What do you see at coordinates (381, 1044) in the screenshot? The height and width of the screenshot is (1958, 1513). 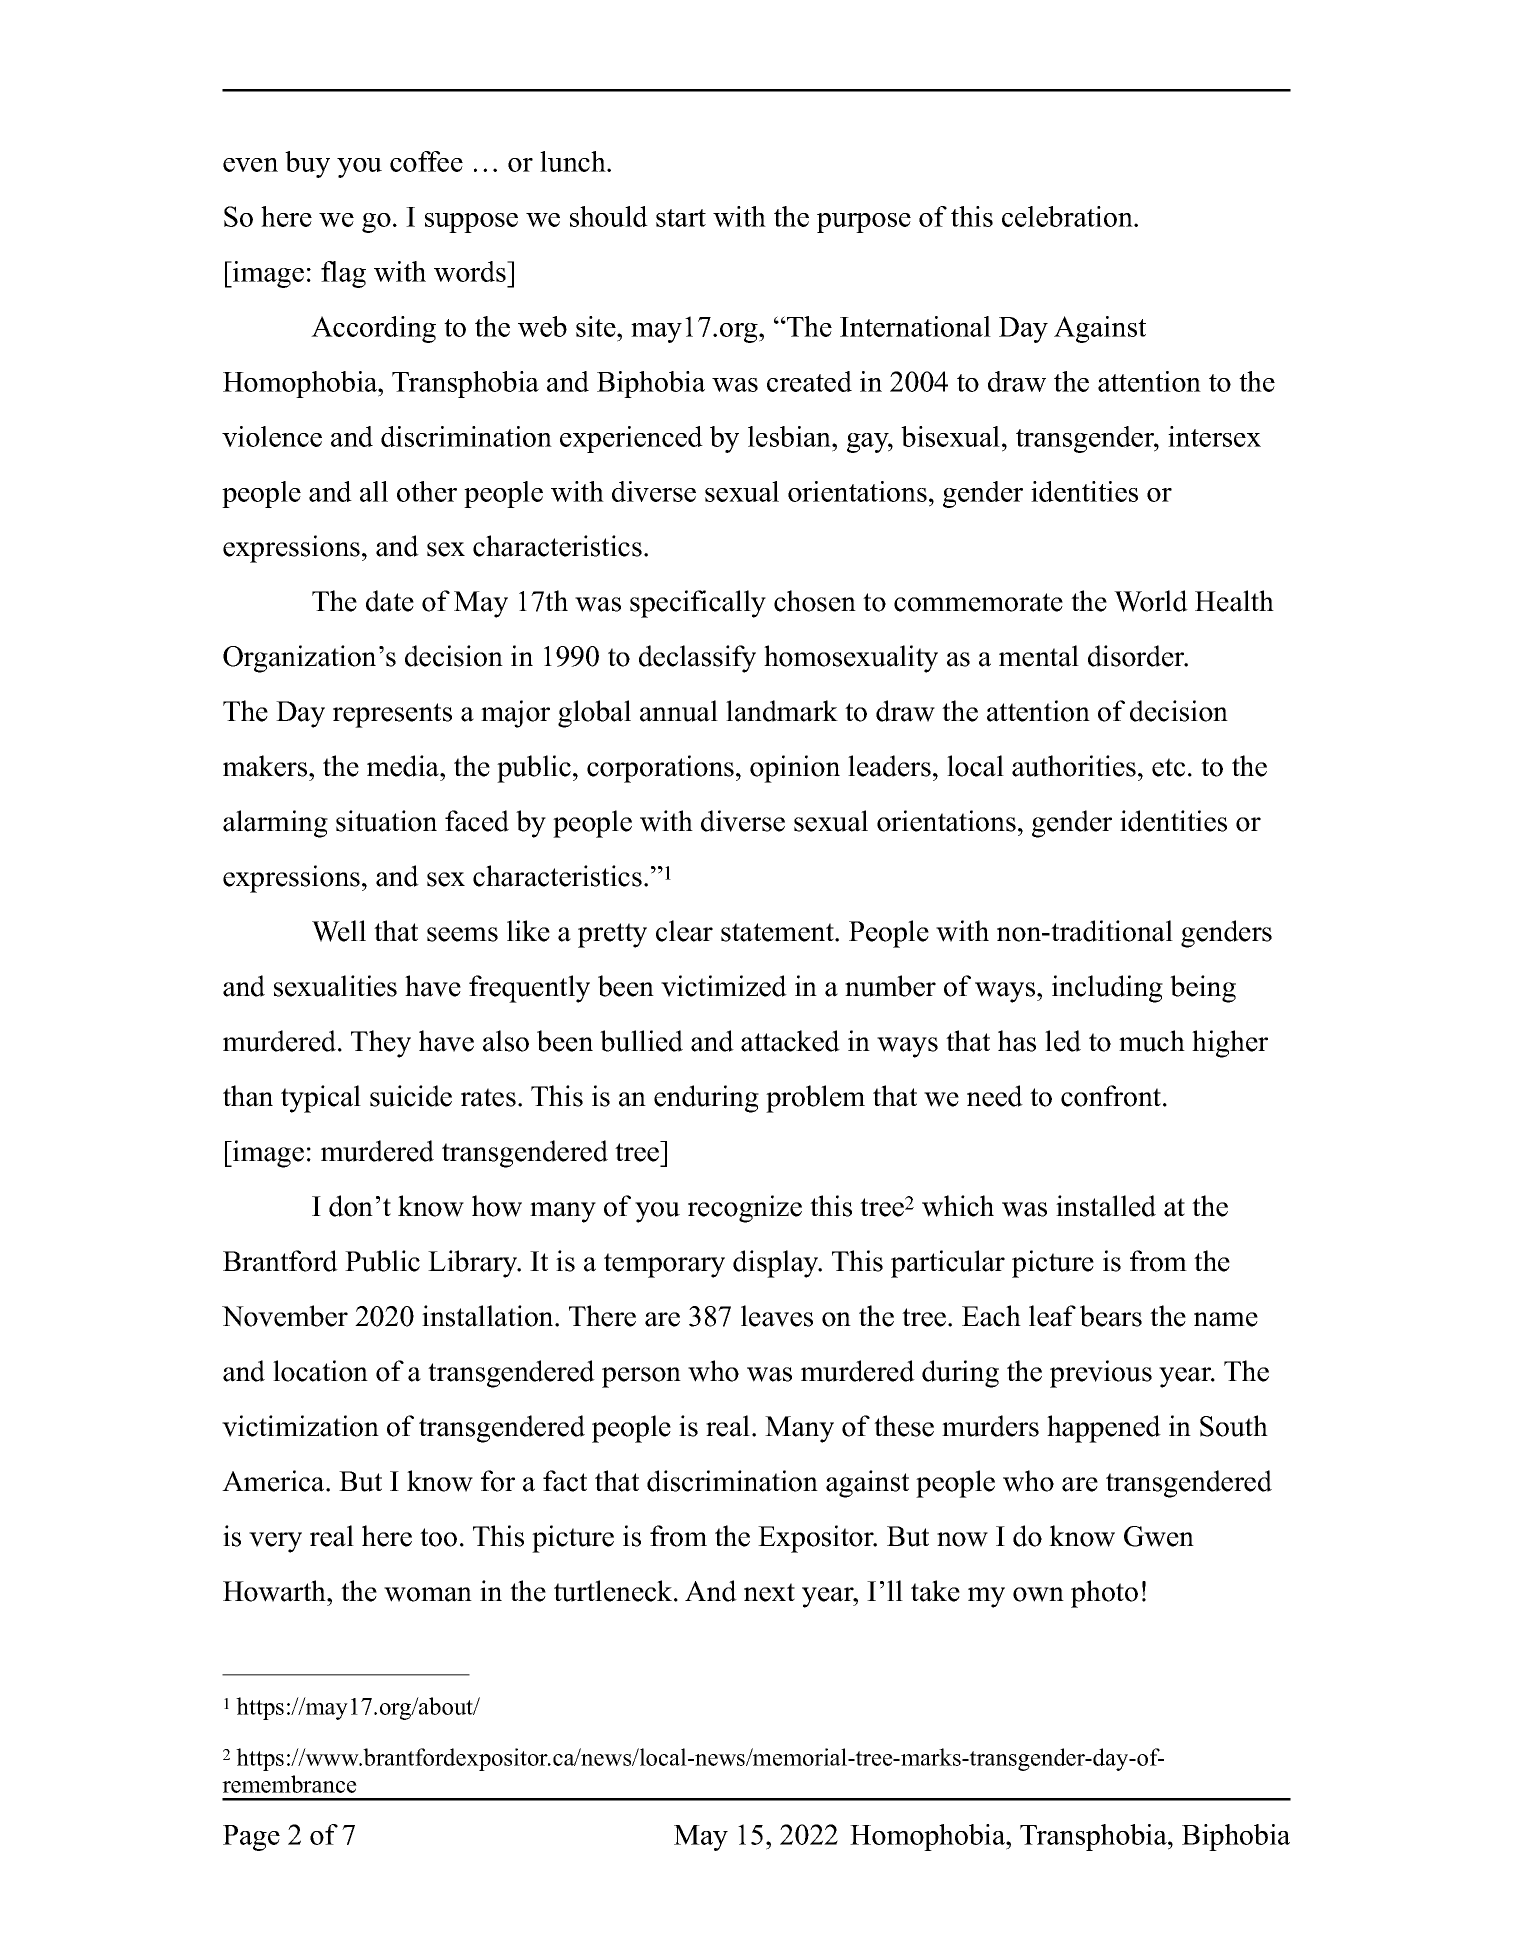 I see `They` at bounding box center [381, 1044].
